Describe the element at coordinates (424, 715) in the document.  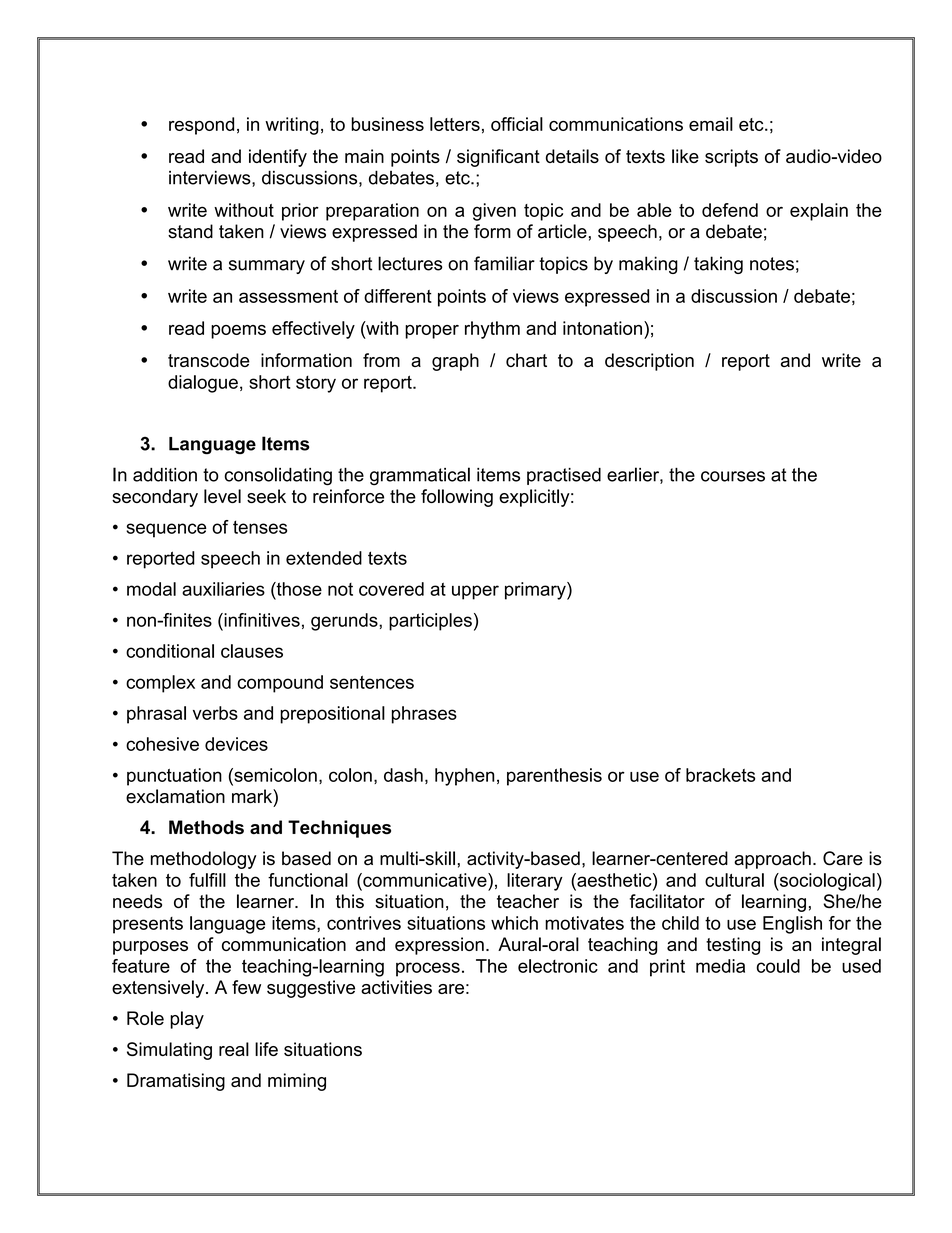
I see `phrases` at that location.
